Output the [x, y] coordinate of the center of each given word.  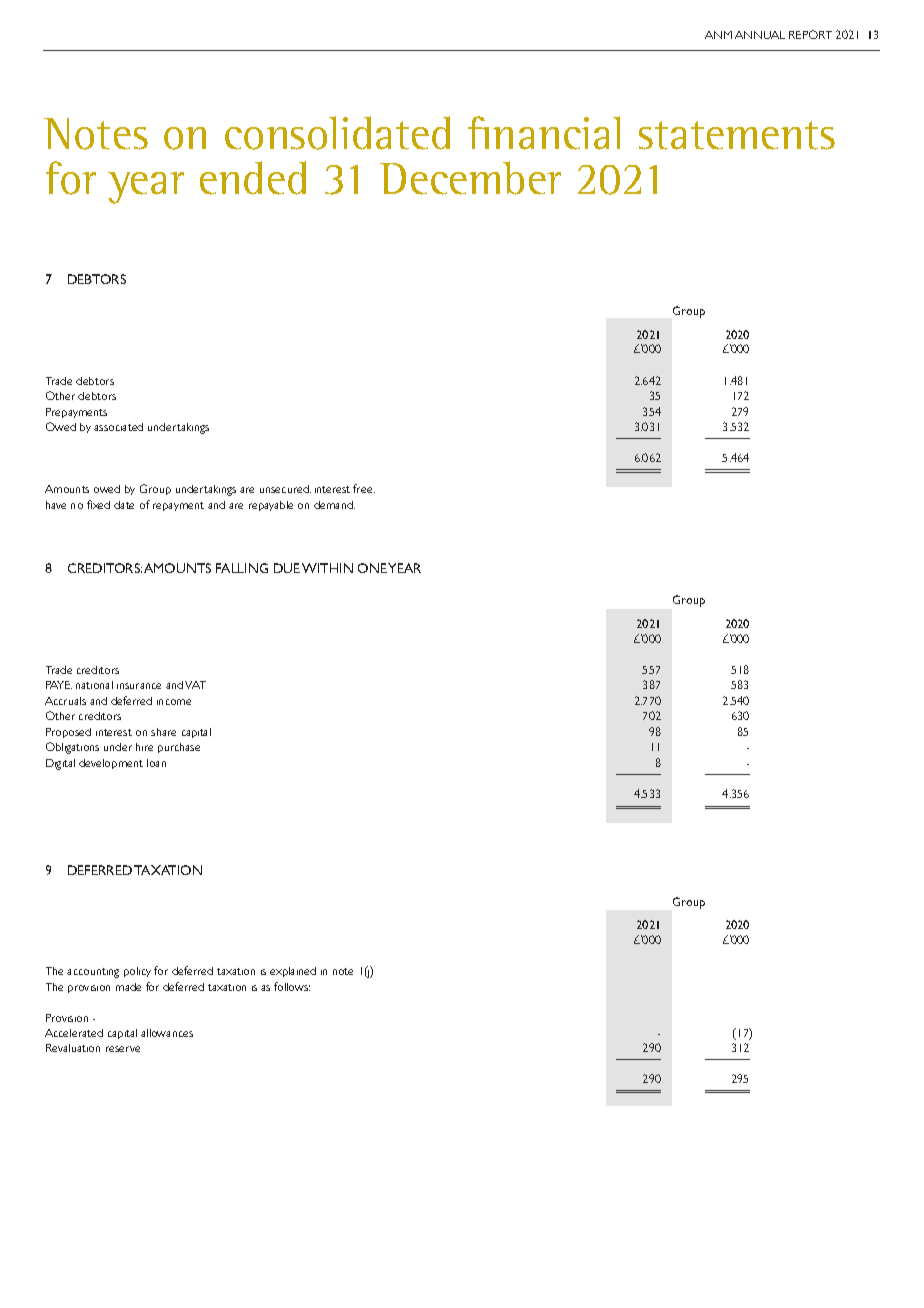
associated [118, 427]
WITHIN [327, 568]
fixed [98, 504]
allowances [167, 1033]
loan [156, 763]
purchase [179, 748]
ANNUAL [760, 35]
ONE [372, 568]
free [364, 488]
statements [737, 135]
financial [544, 133]
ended [253, 178]
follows [292, 986]
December [470, 178]
